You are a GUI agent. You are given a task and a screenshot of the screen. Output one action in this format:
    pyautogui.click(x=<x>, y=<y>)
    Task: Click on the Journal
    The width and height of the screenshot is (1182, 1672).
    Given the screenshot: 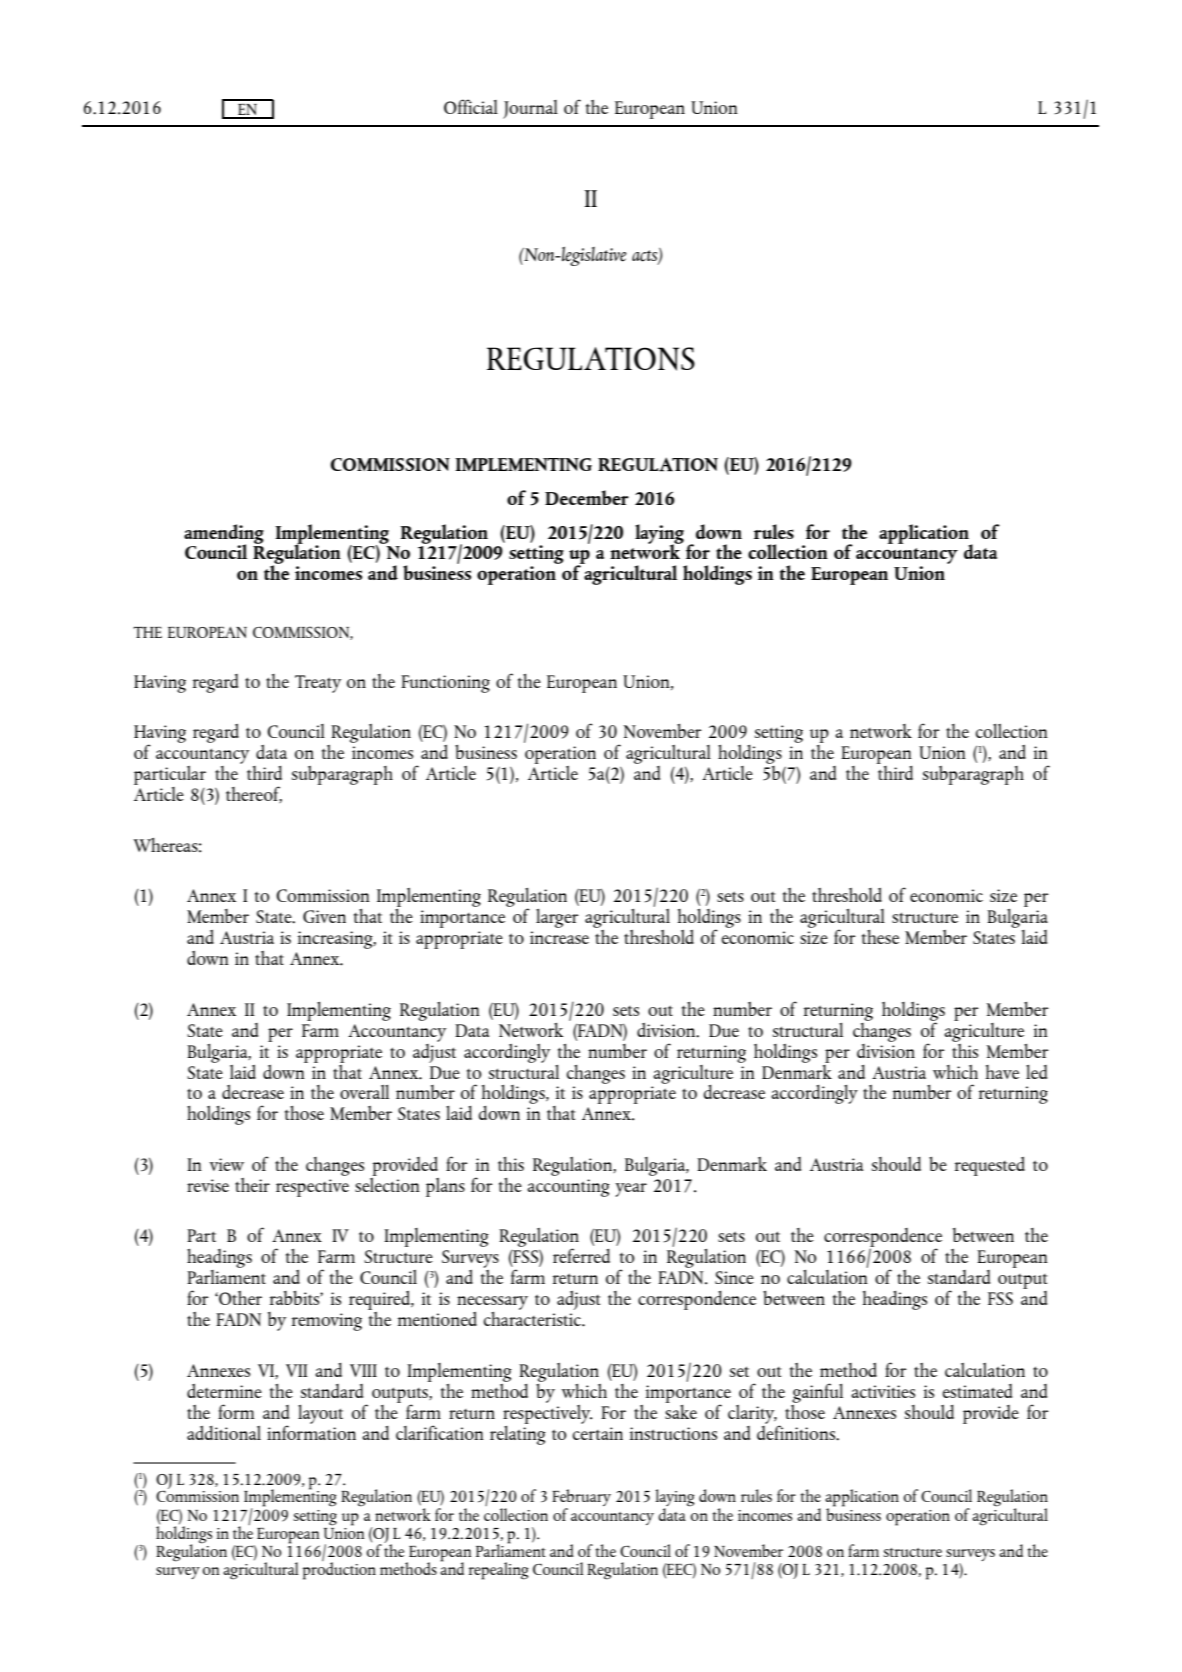 What is the action you would take?
    pyautogui.click(x=530, y=109)
